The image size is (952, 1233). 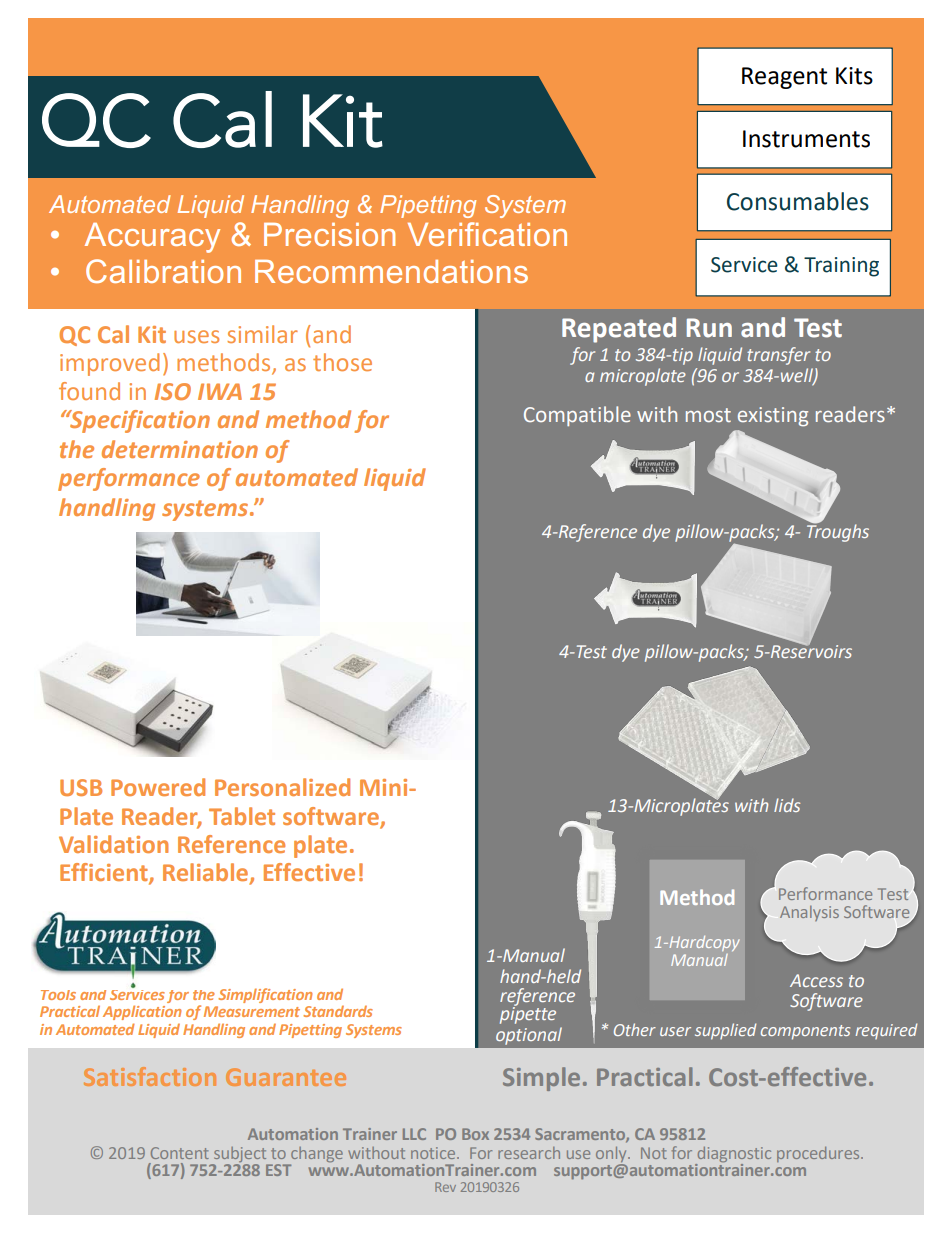 What do you see at coordinates (819, 1154) in the screenshot?
I see `procedures` at bounding box center [819, 1154].
